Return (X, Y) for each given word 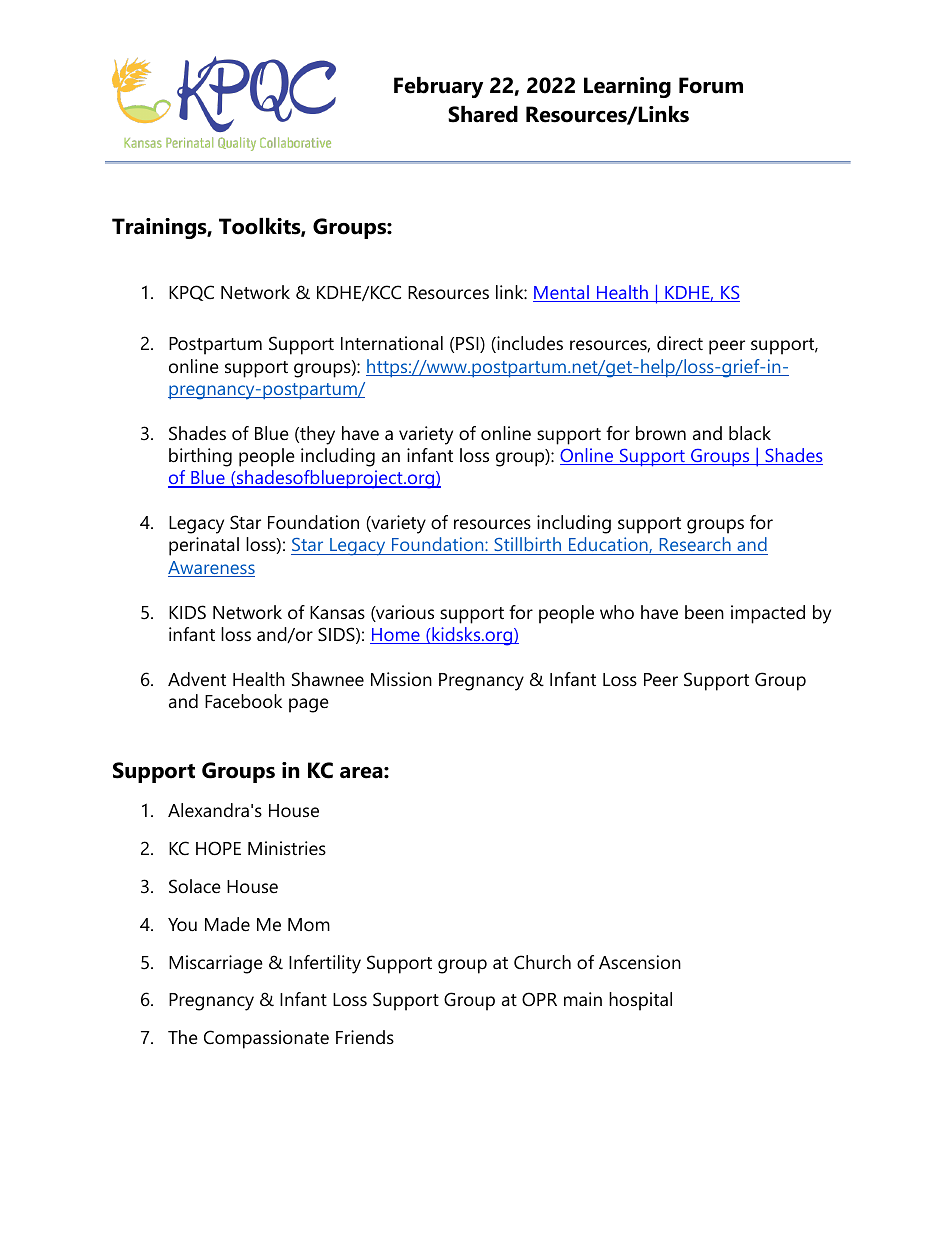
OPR (539, 999)
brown (661, 433)
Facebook (243, 701)
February (438, 87)
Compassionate (266, 1039)
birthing (200, 457)
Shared (483, 114)
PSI (468, 344)
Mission (401, 679)
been (704, 612)
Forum (711, 85)
